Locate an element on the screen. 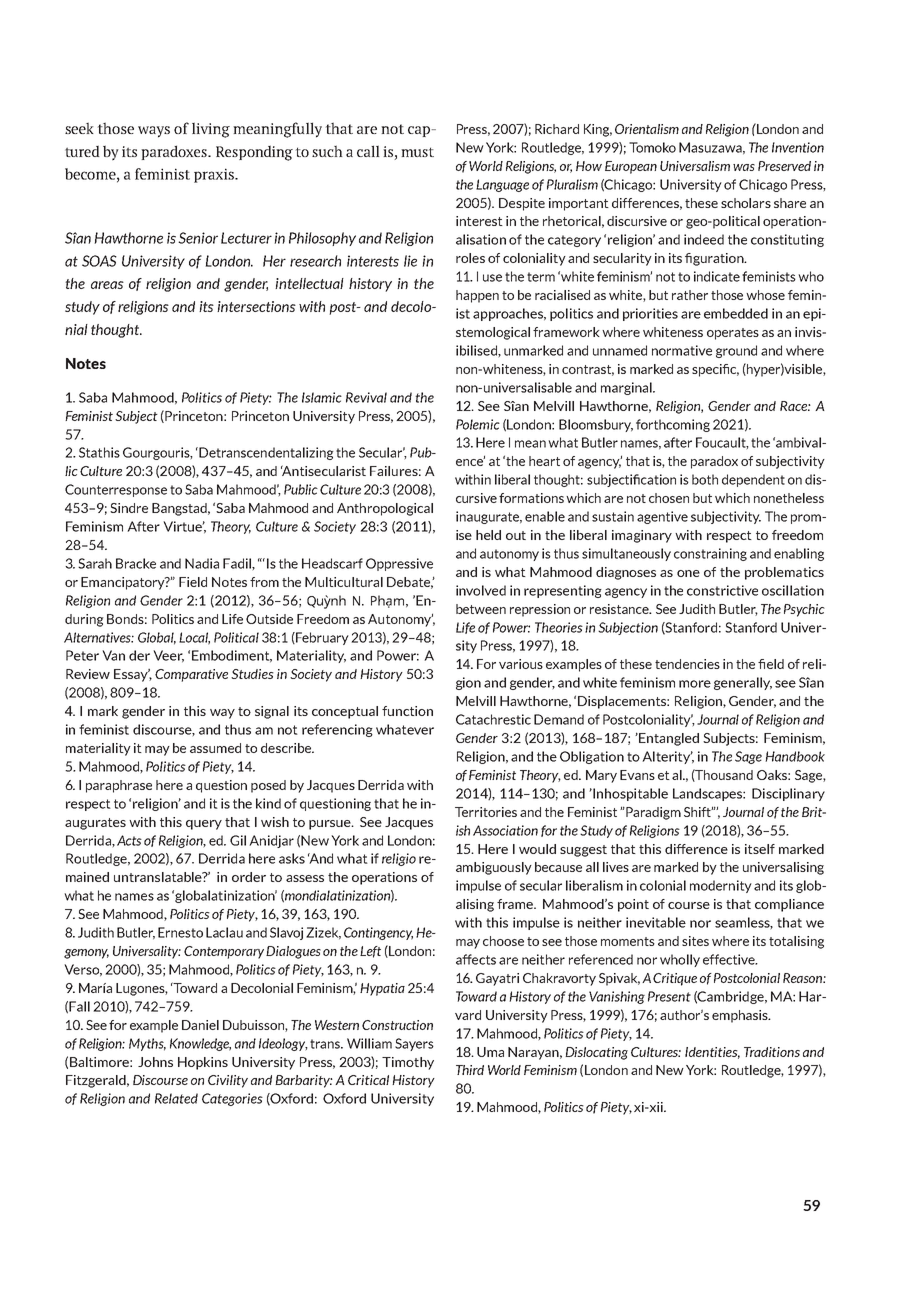  Third is located at coordinates (470, 1070).
